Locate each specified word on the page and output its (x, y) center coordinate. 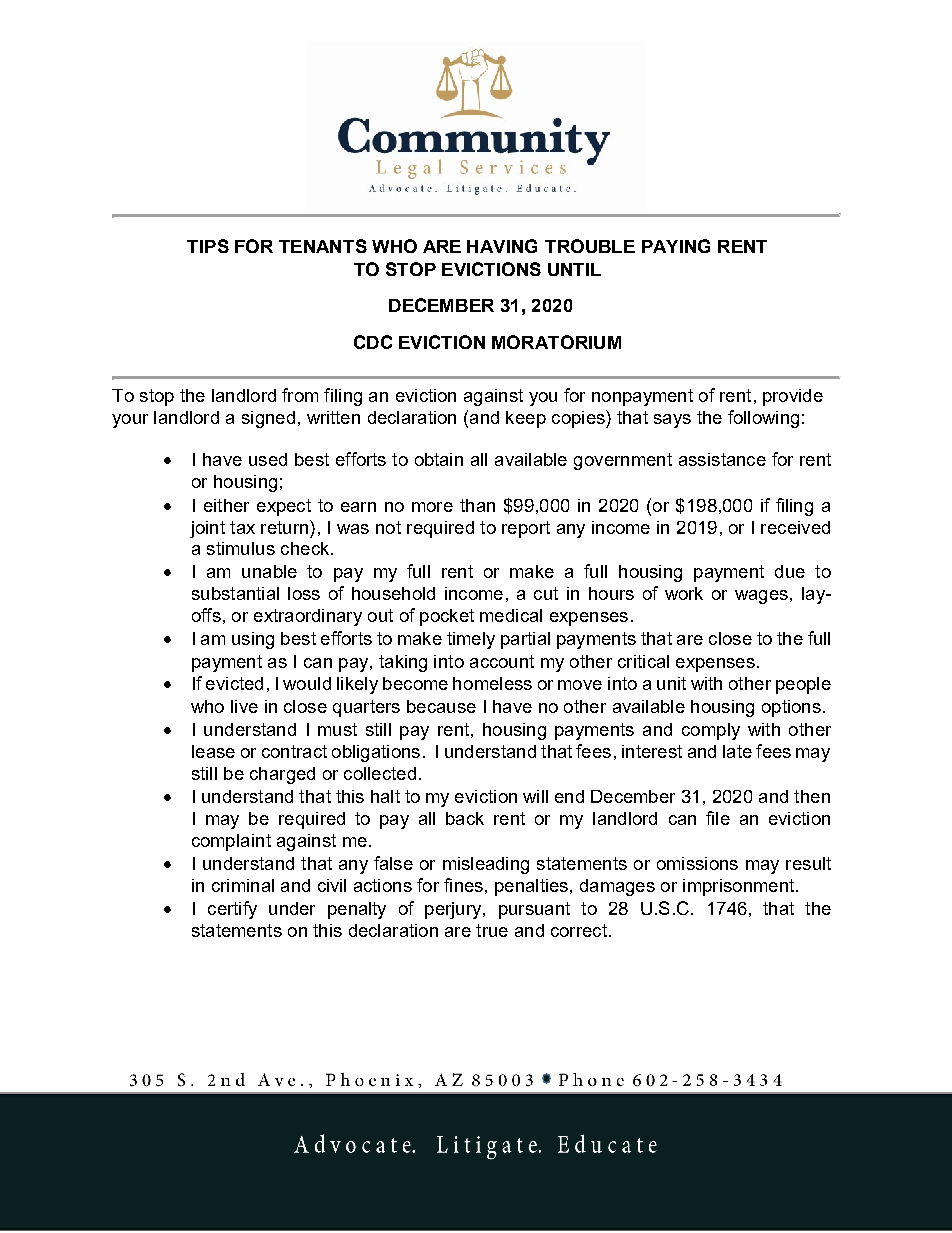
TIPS (208, 246)
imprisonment (740, 887)
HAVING (502, 246)
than (477, 505)
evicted (234, 683)
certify (232, 910)
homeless (492, 683)
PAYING (676, 246)
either (226, 505)
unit (671, 683)
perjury (454, 910)
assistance (722, 459)
